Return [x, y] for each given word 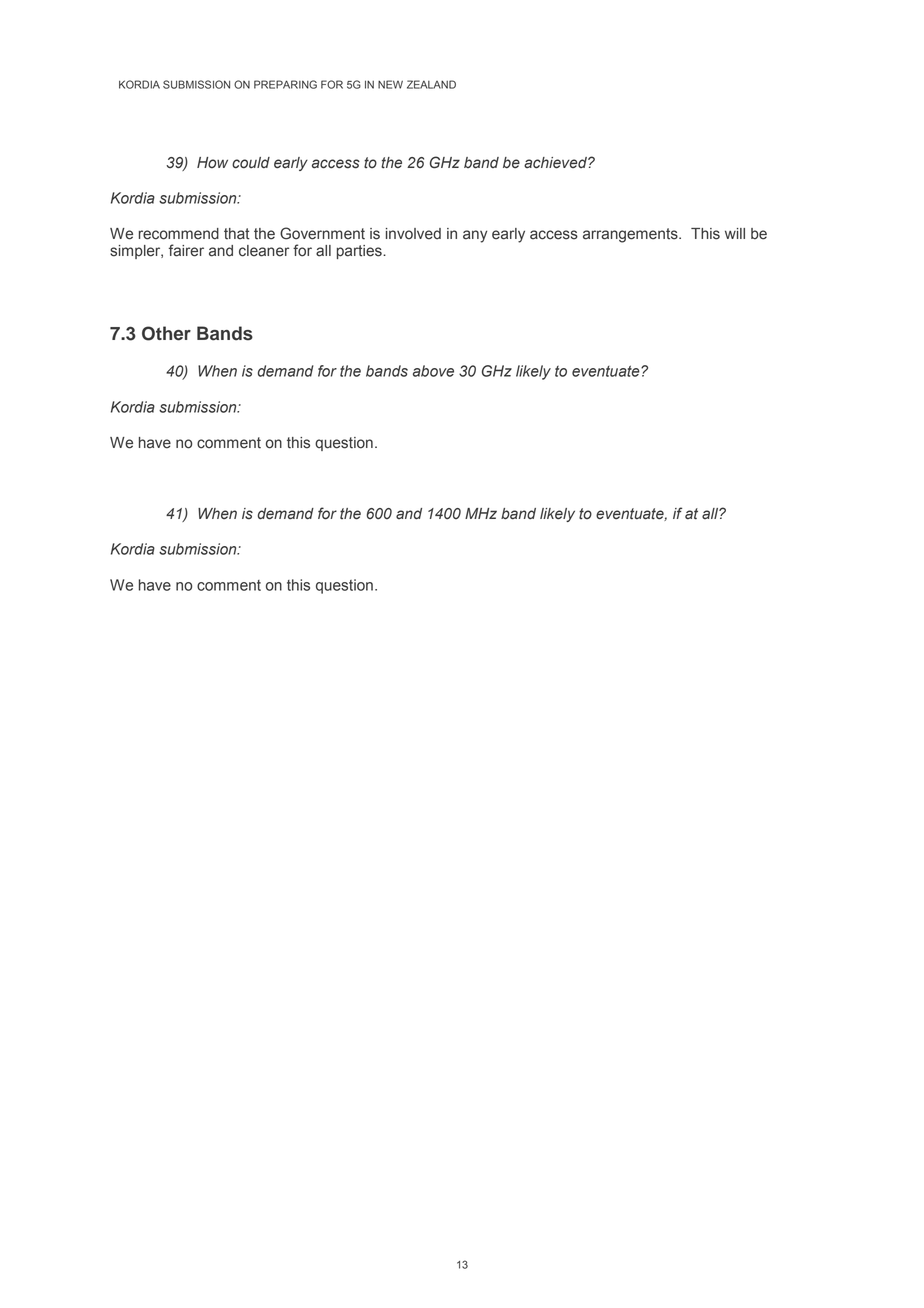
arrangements [631, 235]
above [433, 371]
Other [166, 333]
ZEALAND [431, 84]
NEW [390, 84]
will [735, 233]
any [475, 236]
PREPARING [285, 84]
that [237, 234]
